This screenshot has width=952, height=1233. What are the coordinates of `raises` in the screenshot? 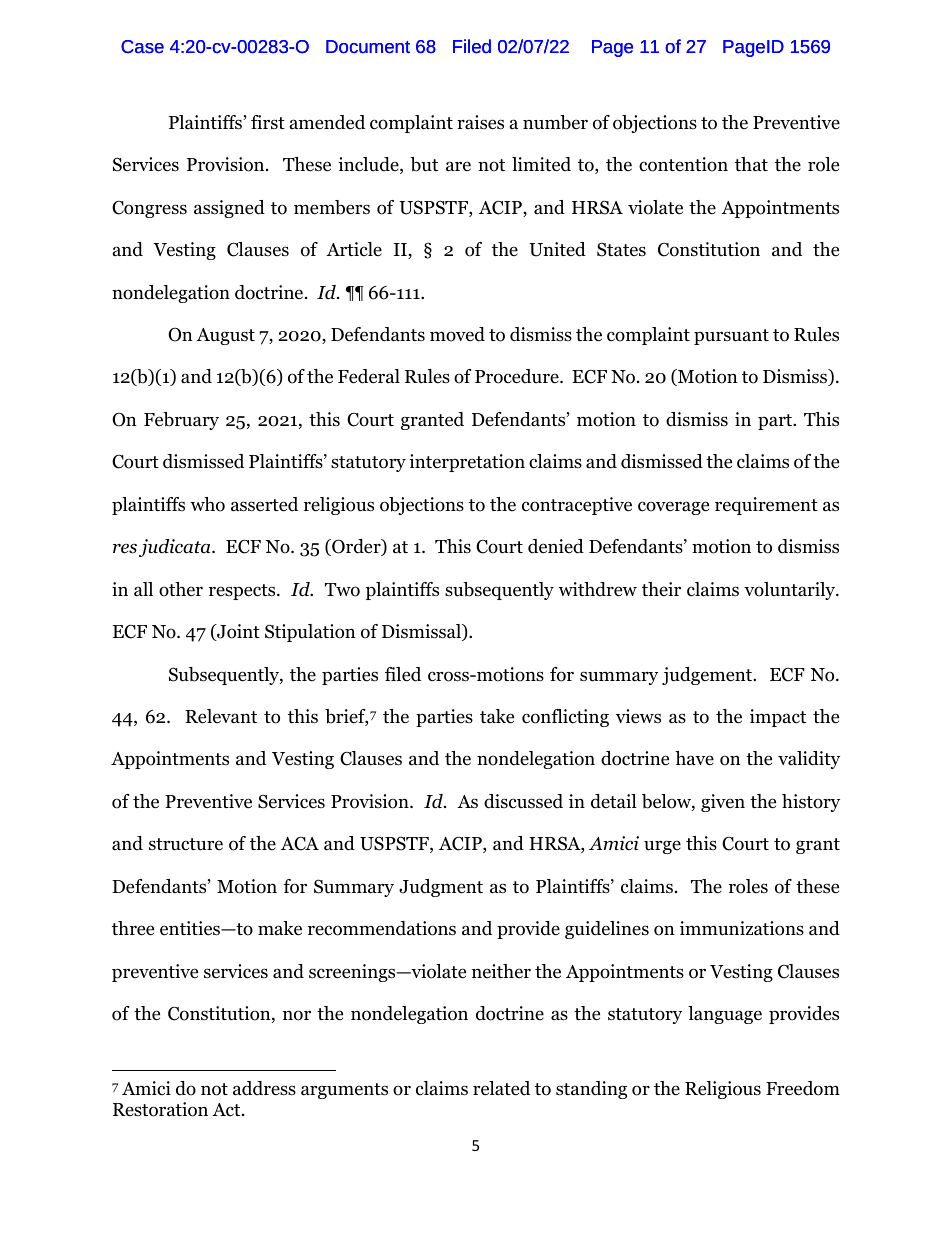 It's located at (480, 122).
